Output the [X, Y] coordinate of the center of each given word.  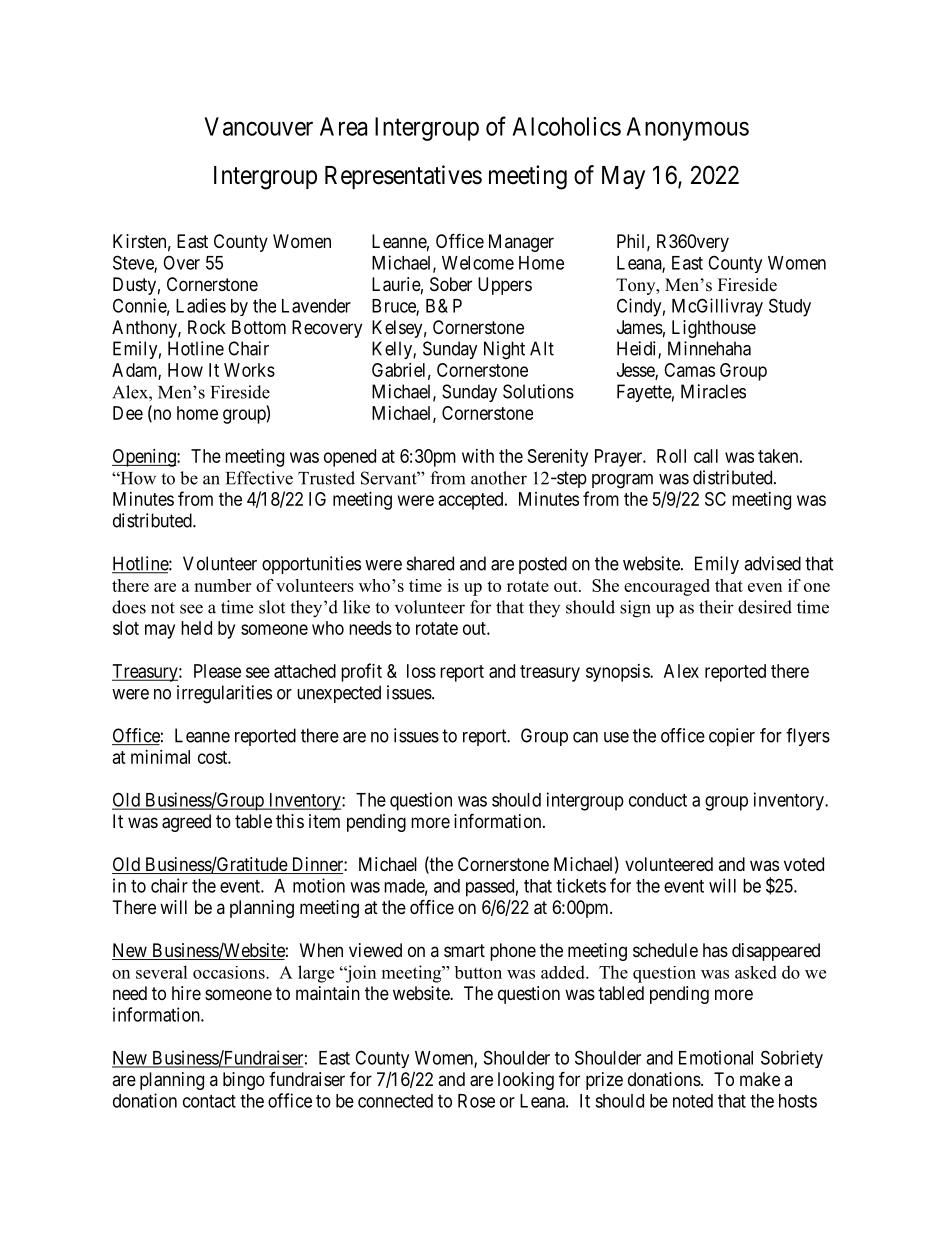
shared [430, 563]
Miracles [713, 391]
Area [343, 126]
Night [504, 350]
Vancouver [258, 126]
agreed [186, 823]
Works [249, 370]
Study [790, 307]
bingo [244, 1081]
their [716, 607]
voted [804, 864]
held [196, 628]
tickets [581, 885]
